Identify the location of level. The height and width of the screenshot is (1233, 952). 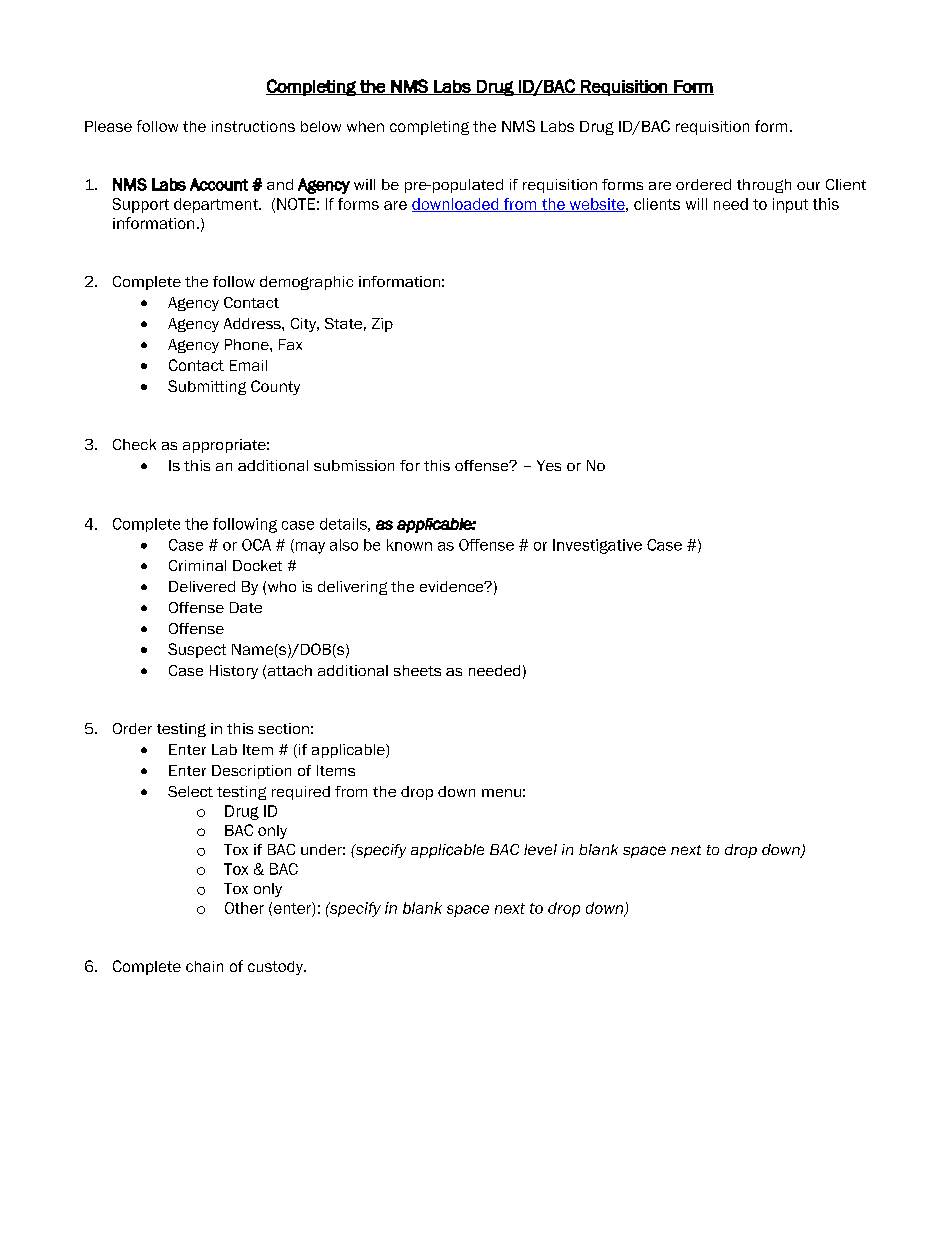
(540, 849).
